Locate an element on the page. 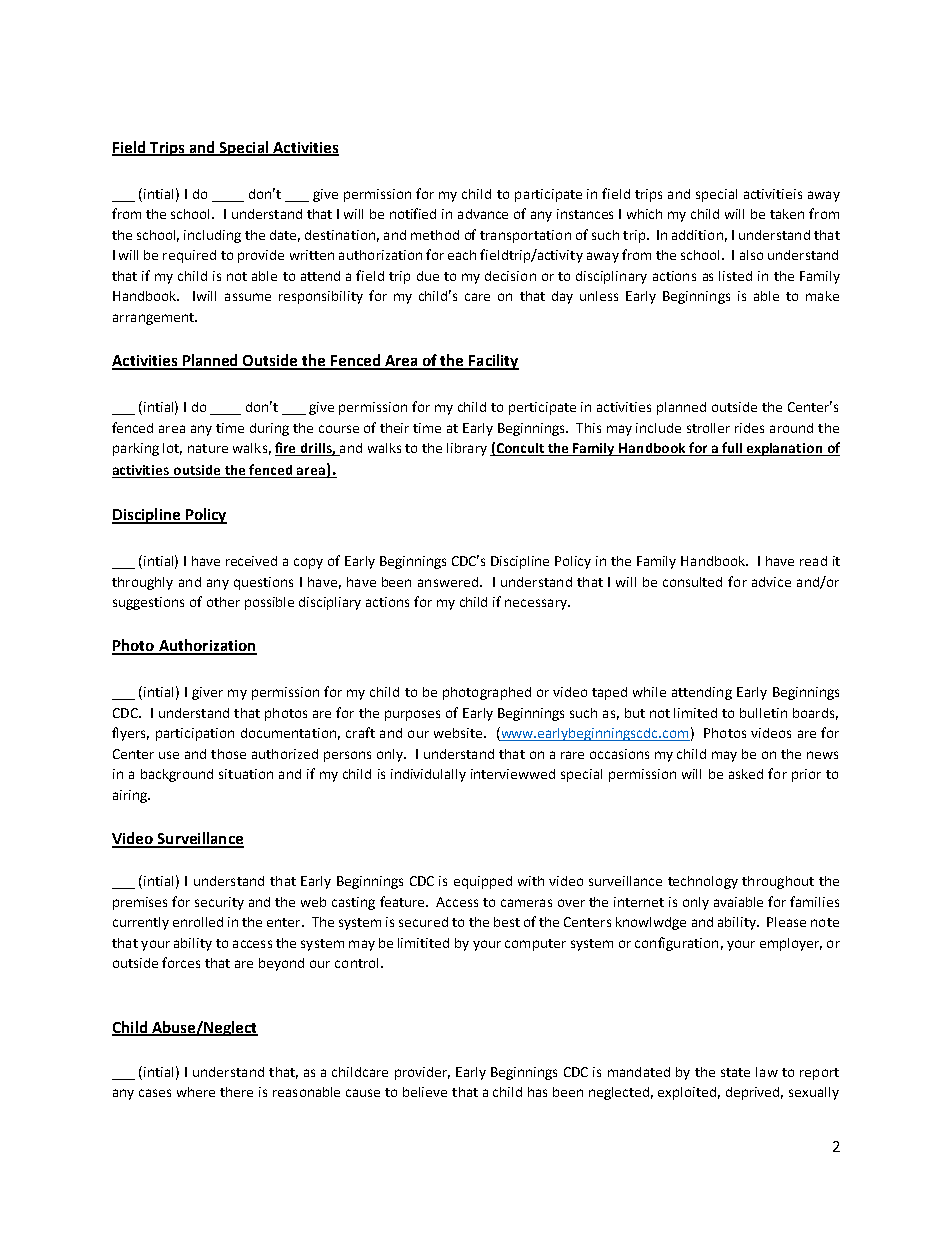 The width and height of the image is (952, 1233). where is located at coordinates (196, 1092).
